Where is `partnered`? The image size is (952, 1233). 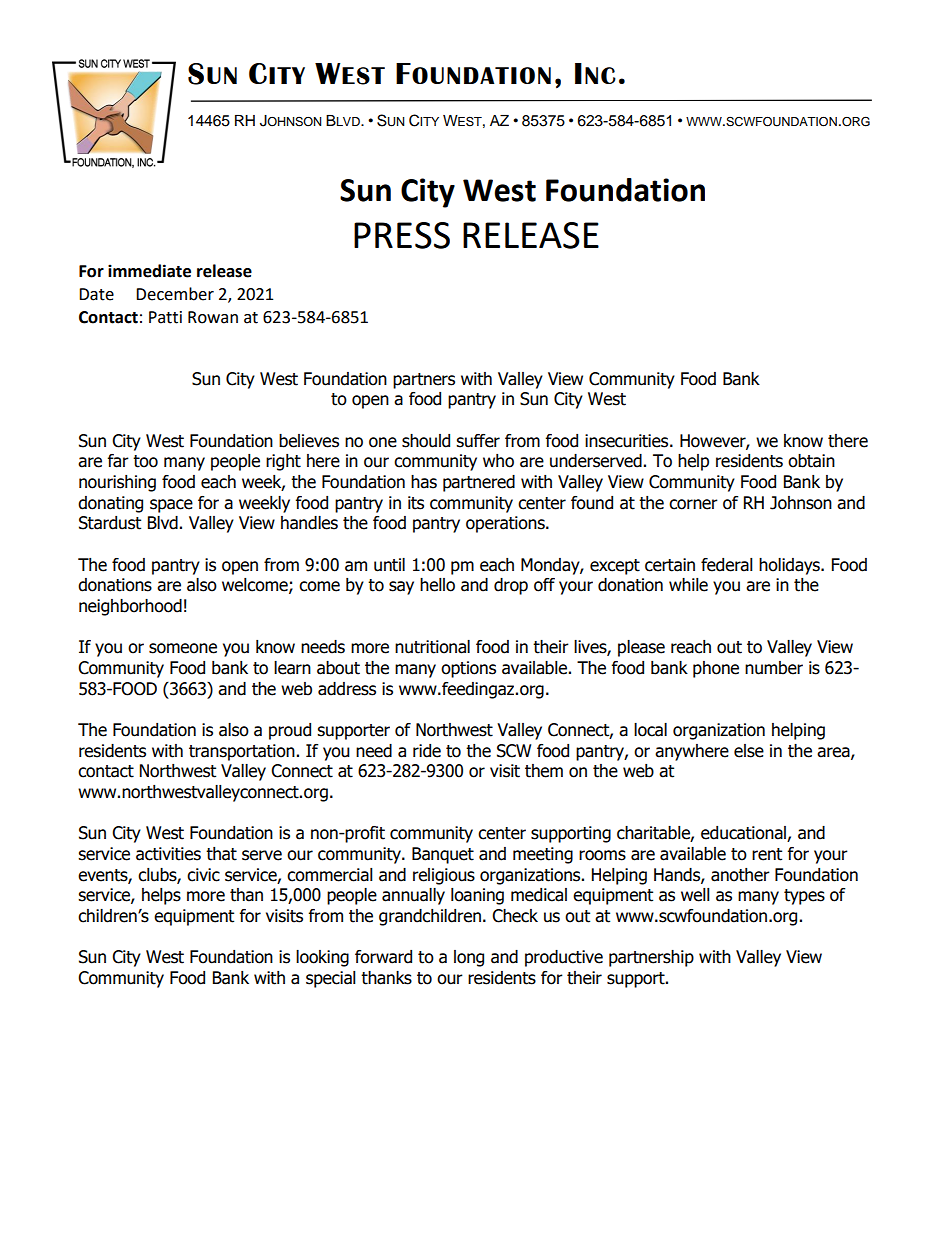 partnered is located at coordinates (479, 483).
